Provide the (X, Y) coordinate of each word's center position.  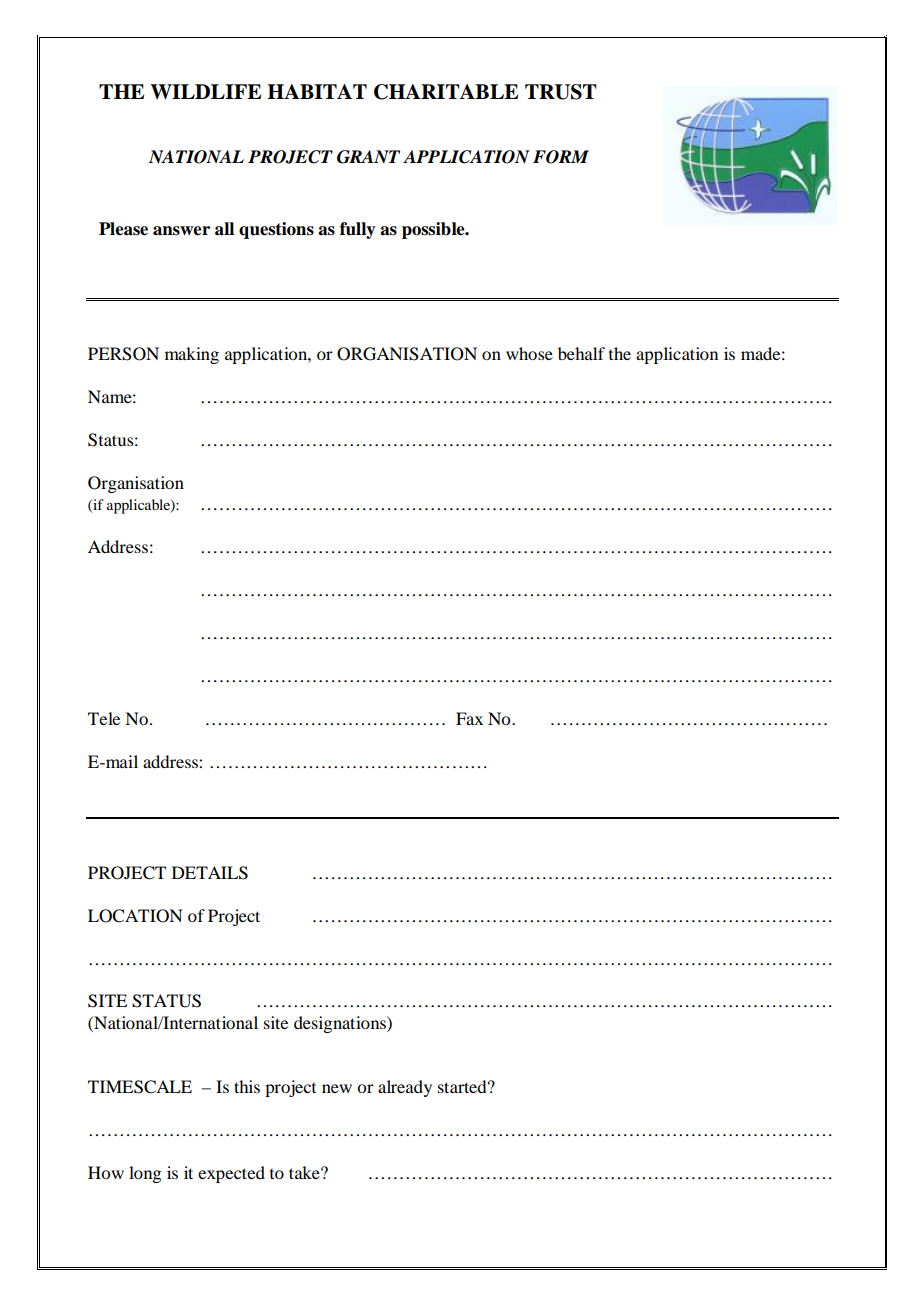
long (145, 1174)
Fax (469, 718)
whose (529, 353)
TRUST (560, 92)
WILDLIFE (205, 92)
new (337, 1088)
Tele (104, 718)
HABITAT (317, 91)
